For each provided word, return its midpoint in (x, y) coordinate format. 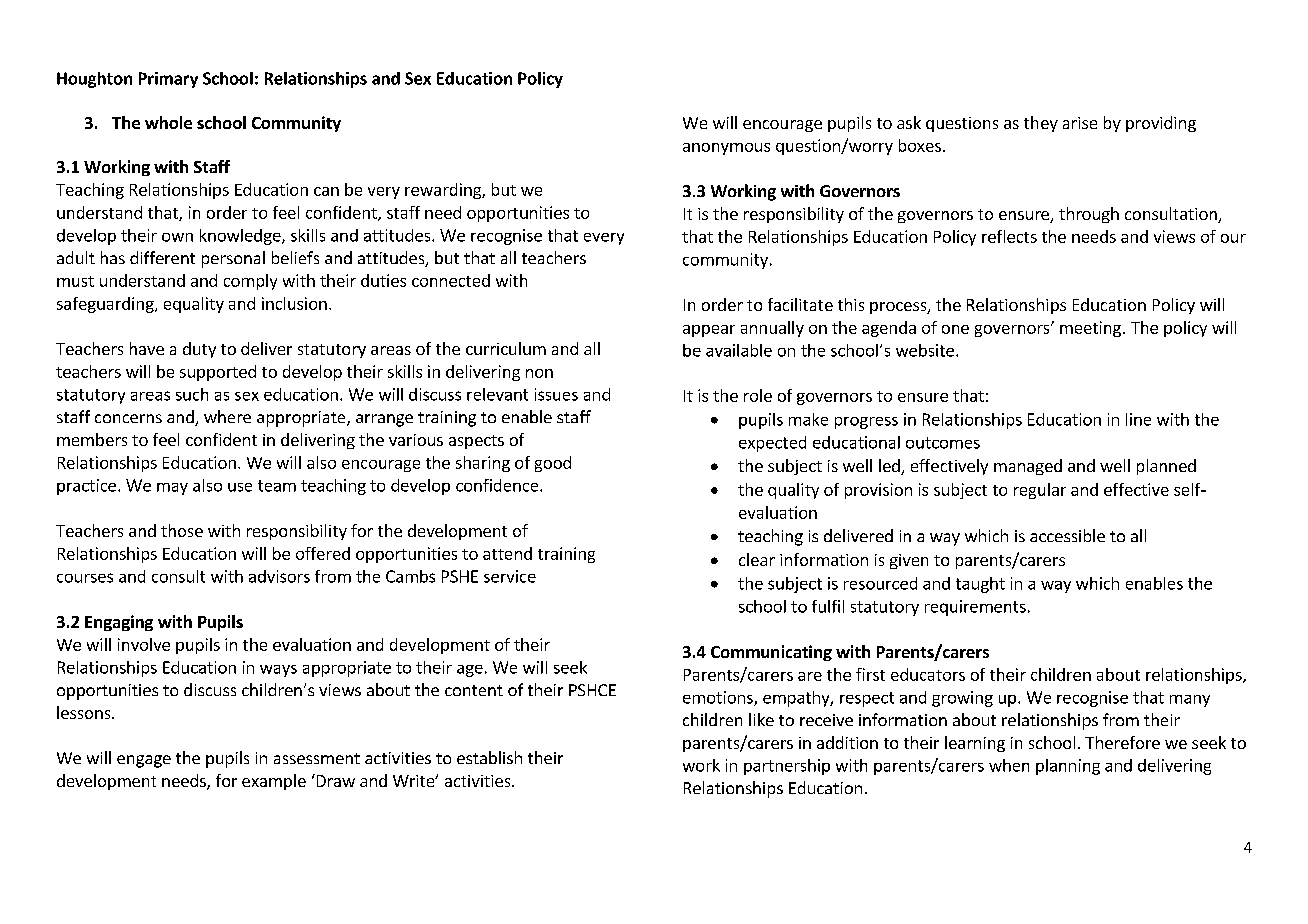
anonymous (726, 149)
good (553, 464)
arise (1080, 123)
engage (144, 761)
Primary (168, 80)
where (227, 416)
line (1138, 419)
